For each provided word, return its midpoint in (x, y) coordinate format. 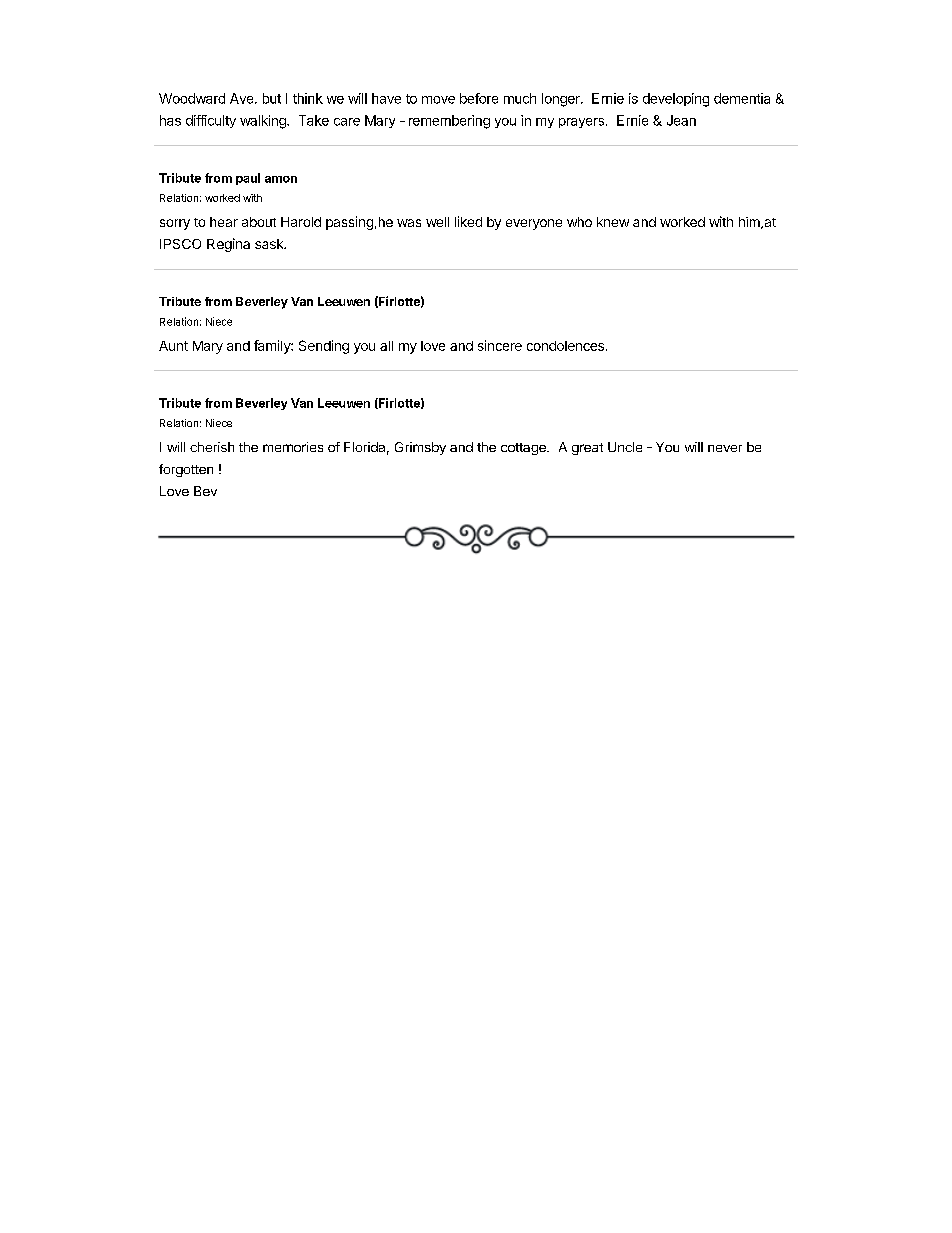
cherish (212, 447)
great (587, 449)
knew (613, 222)
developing (676, 100)
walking (264, 122)
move (438, 100)
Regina (228, 245)
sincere (500, 345)
